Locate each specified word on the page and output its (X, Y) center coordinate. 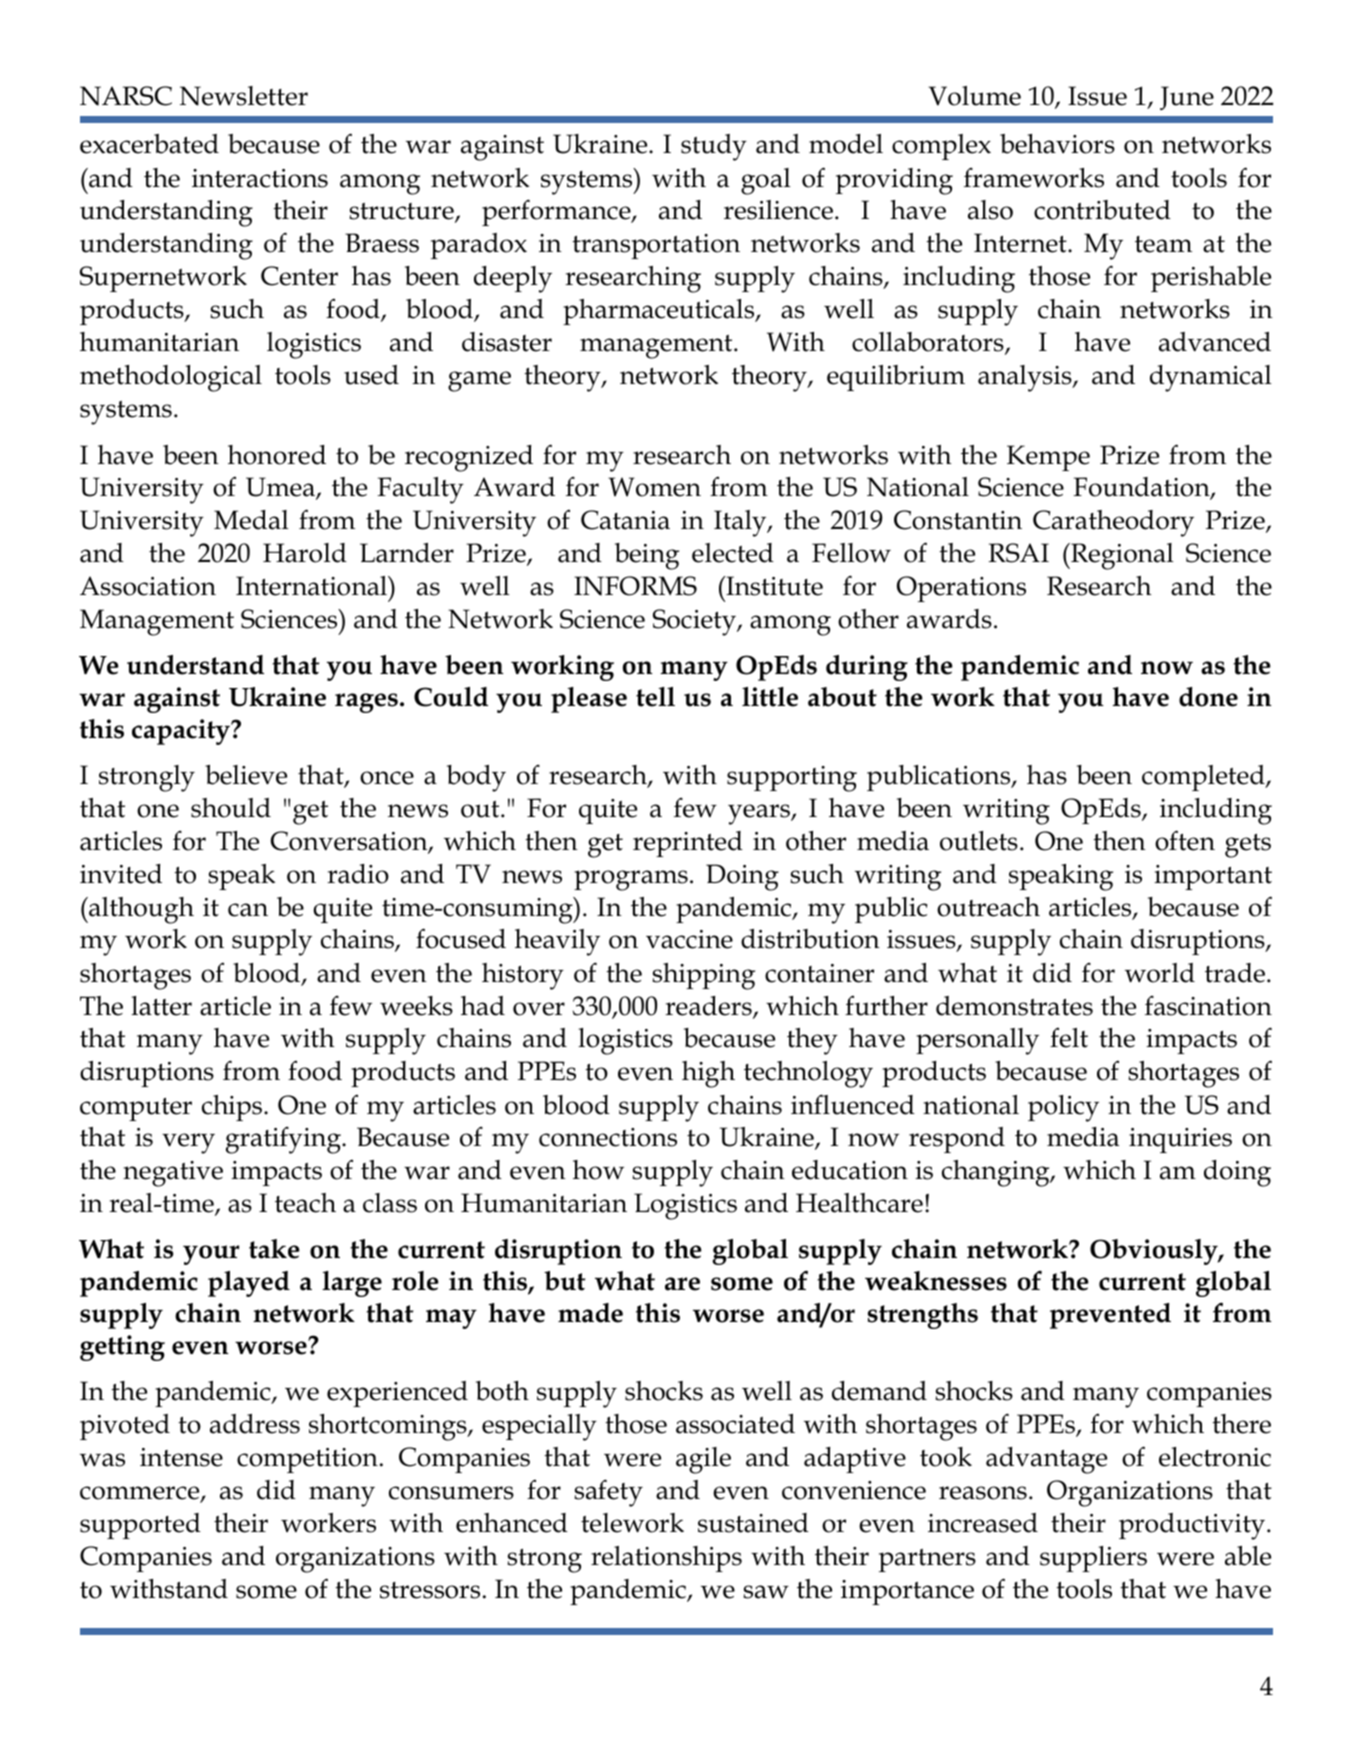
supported (140, 1526)
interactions (260, 178)
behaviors (1057, 144)
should (231, 808)
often (1185, 840)
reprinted (688, 844)
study (714, 147)
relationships (666, 1559)
